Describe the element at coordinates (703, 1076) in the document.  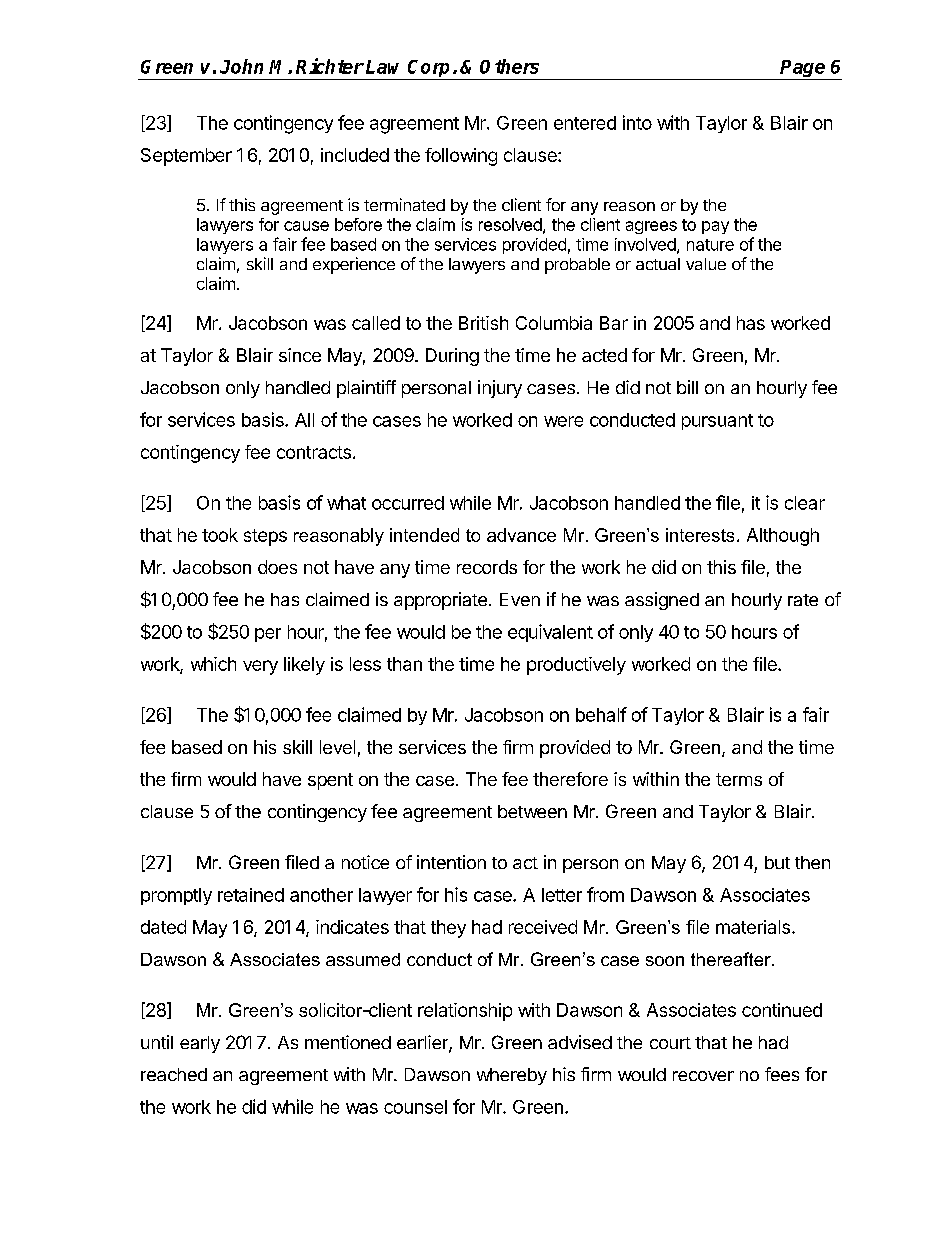
I see `recover` at that location.
